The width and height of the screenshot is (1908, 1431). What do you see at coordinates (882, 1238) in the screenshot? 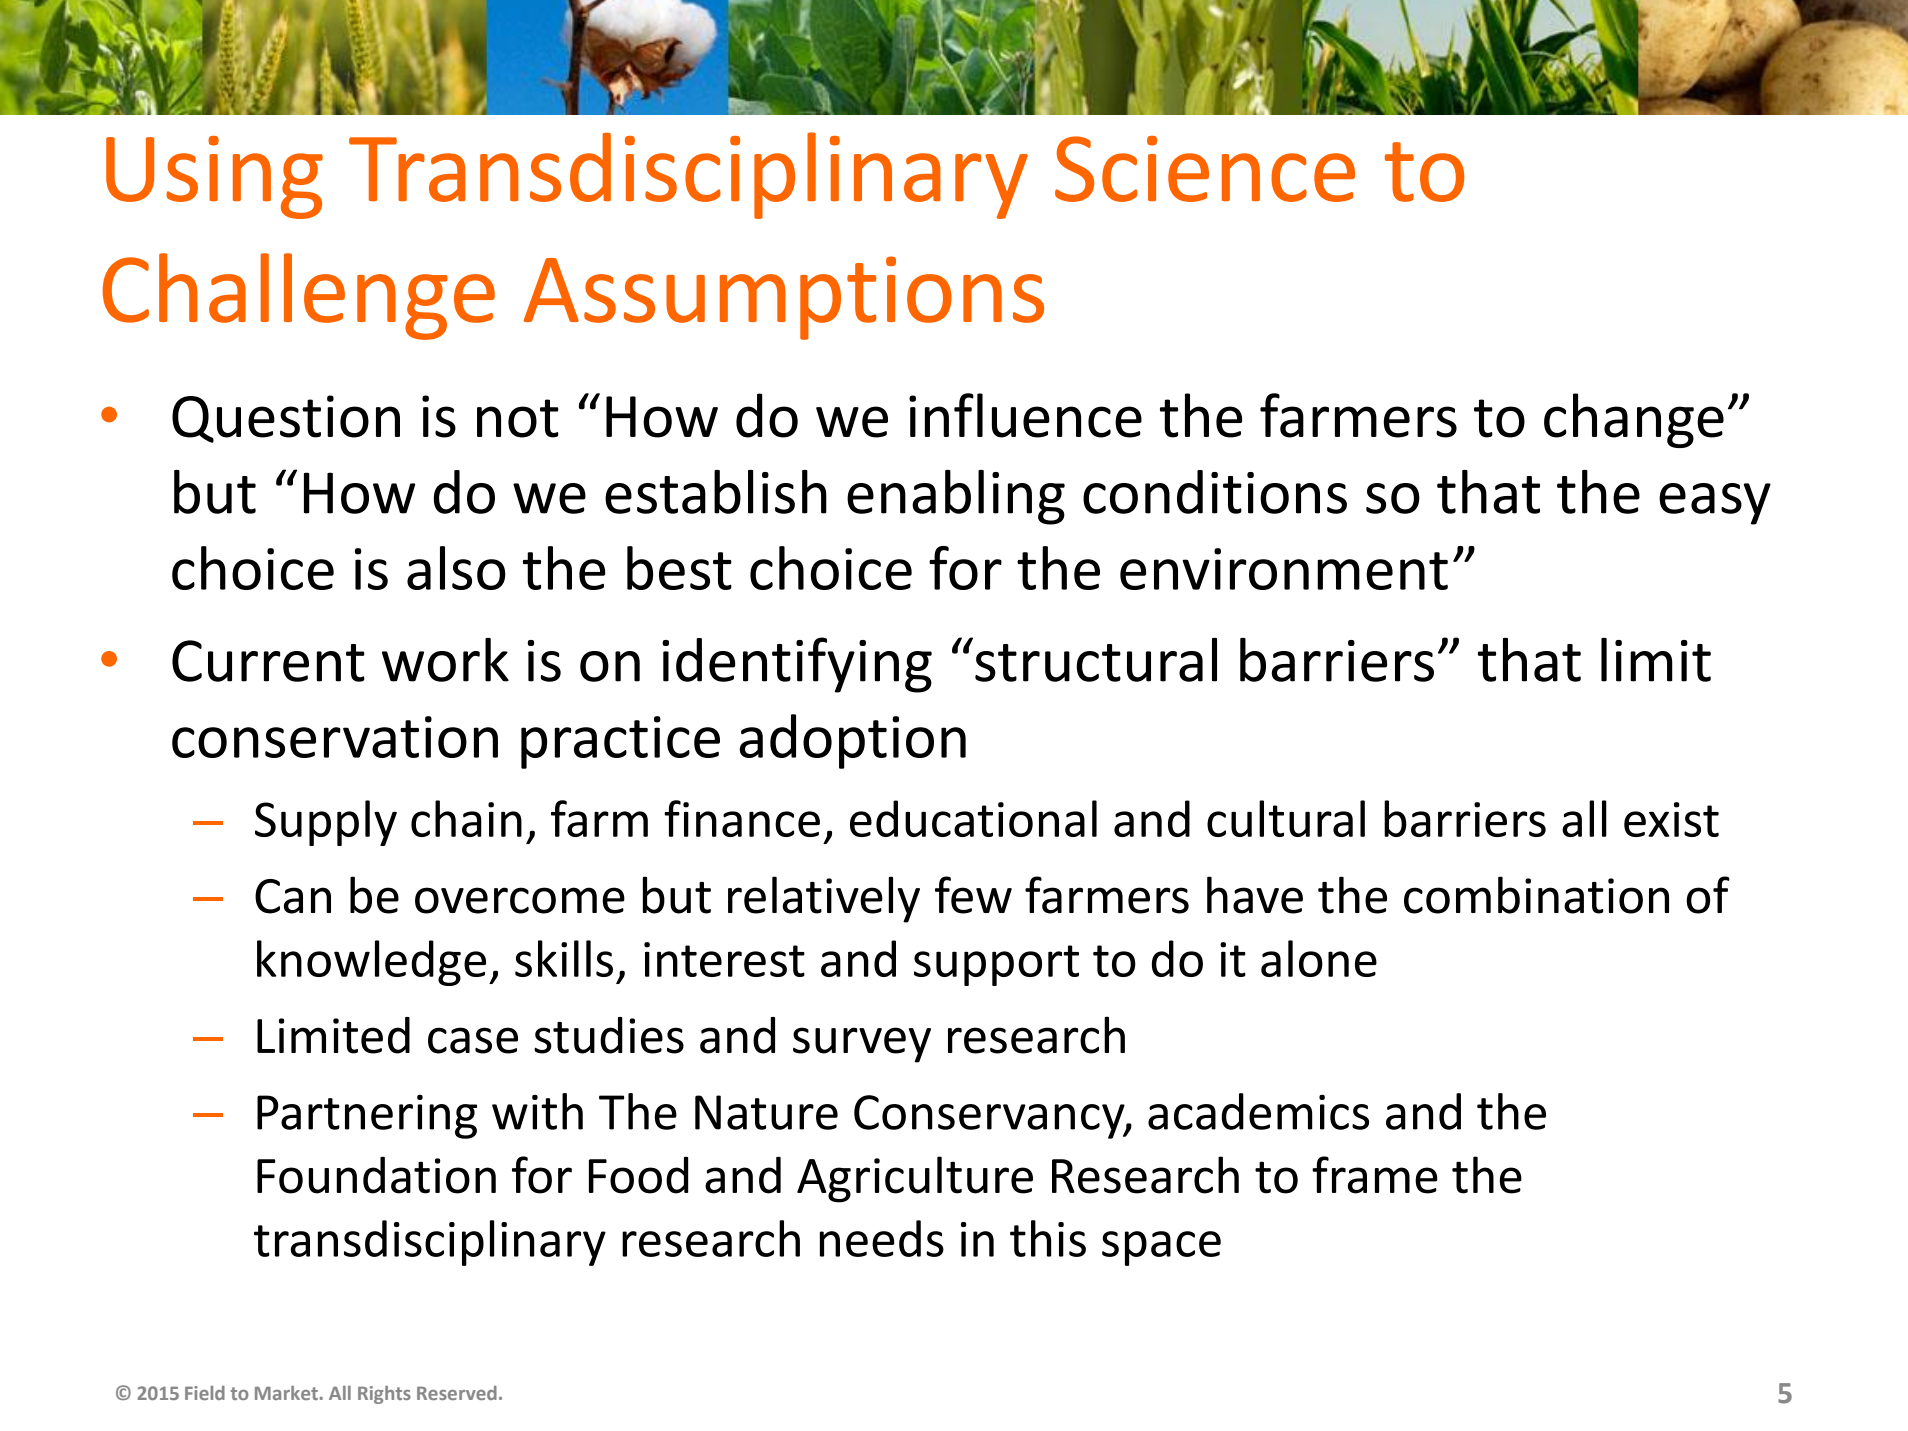
I see `needs` at bounding box center [882, 1238].
